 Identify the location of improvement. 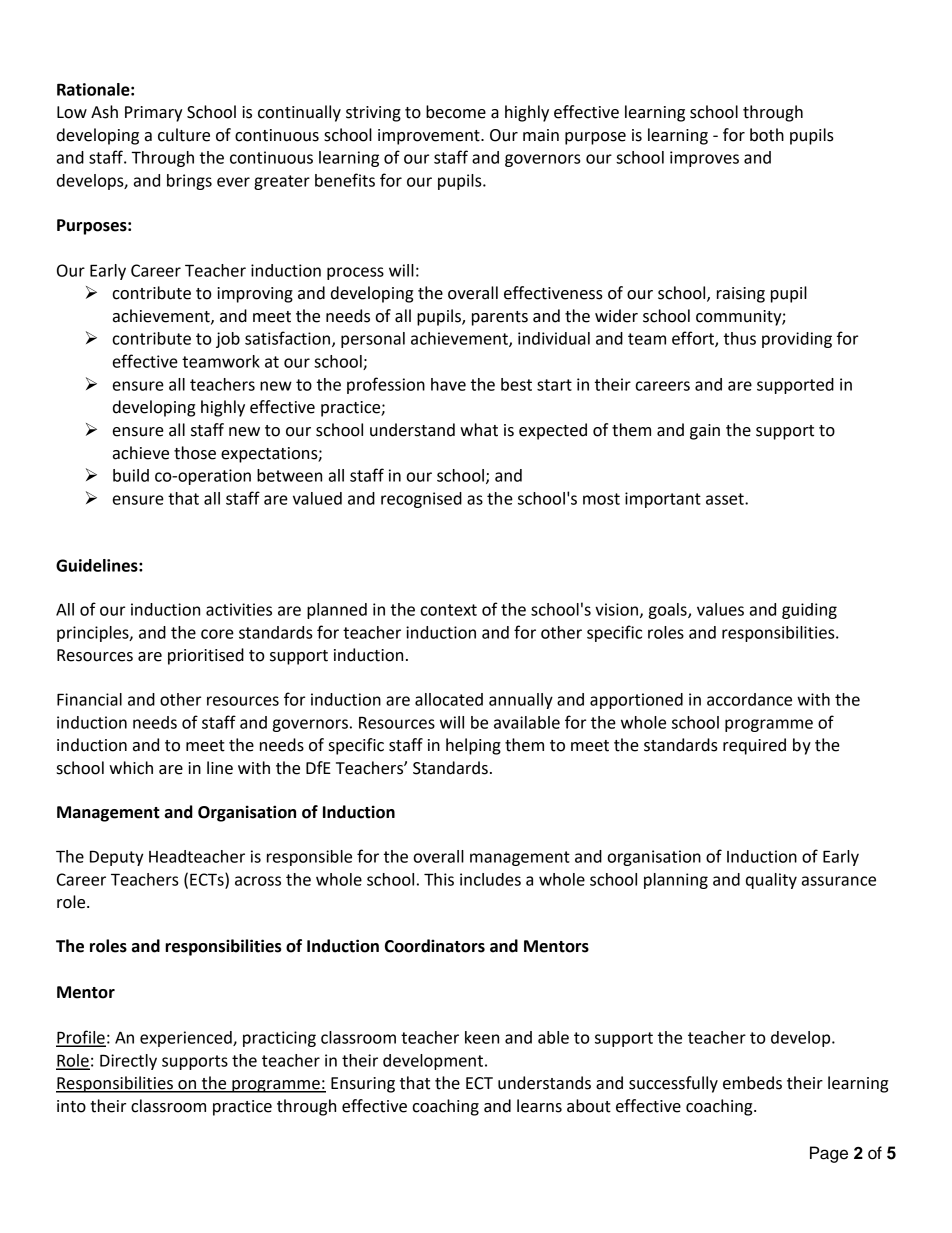
(430, 137).
